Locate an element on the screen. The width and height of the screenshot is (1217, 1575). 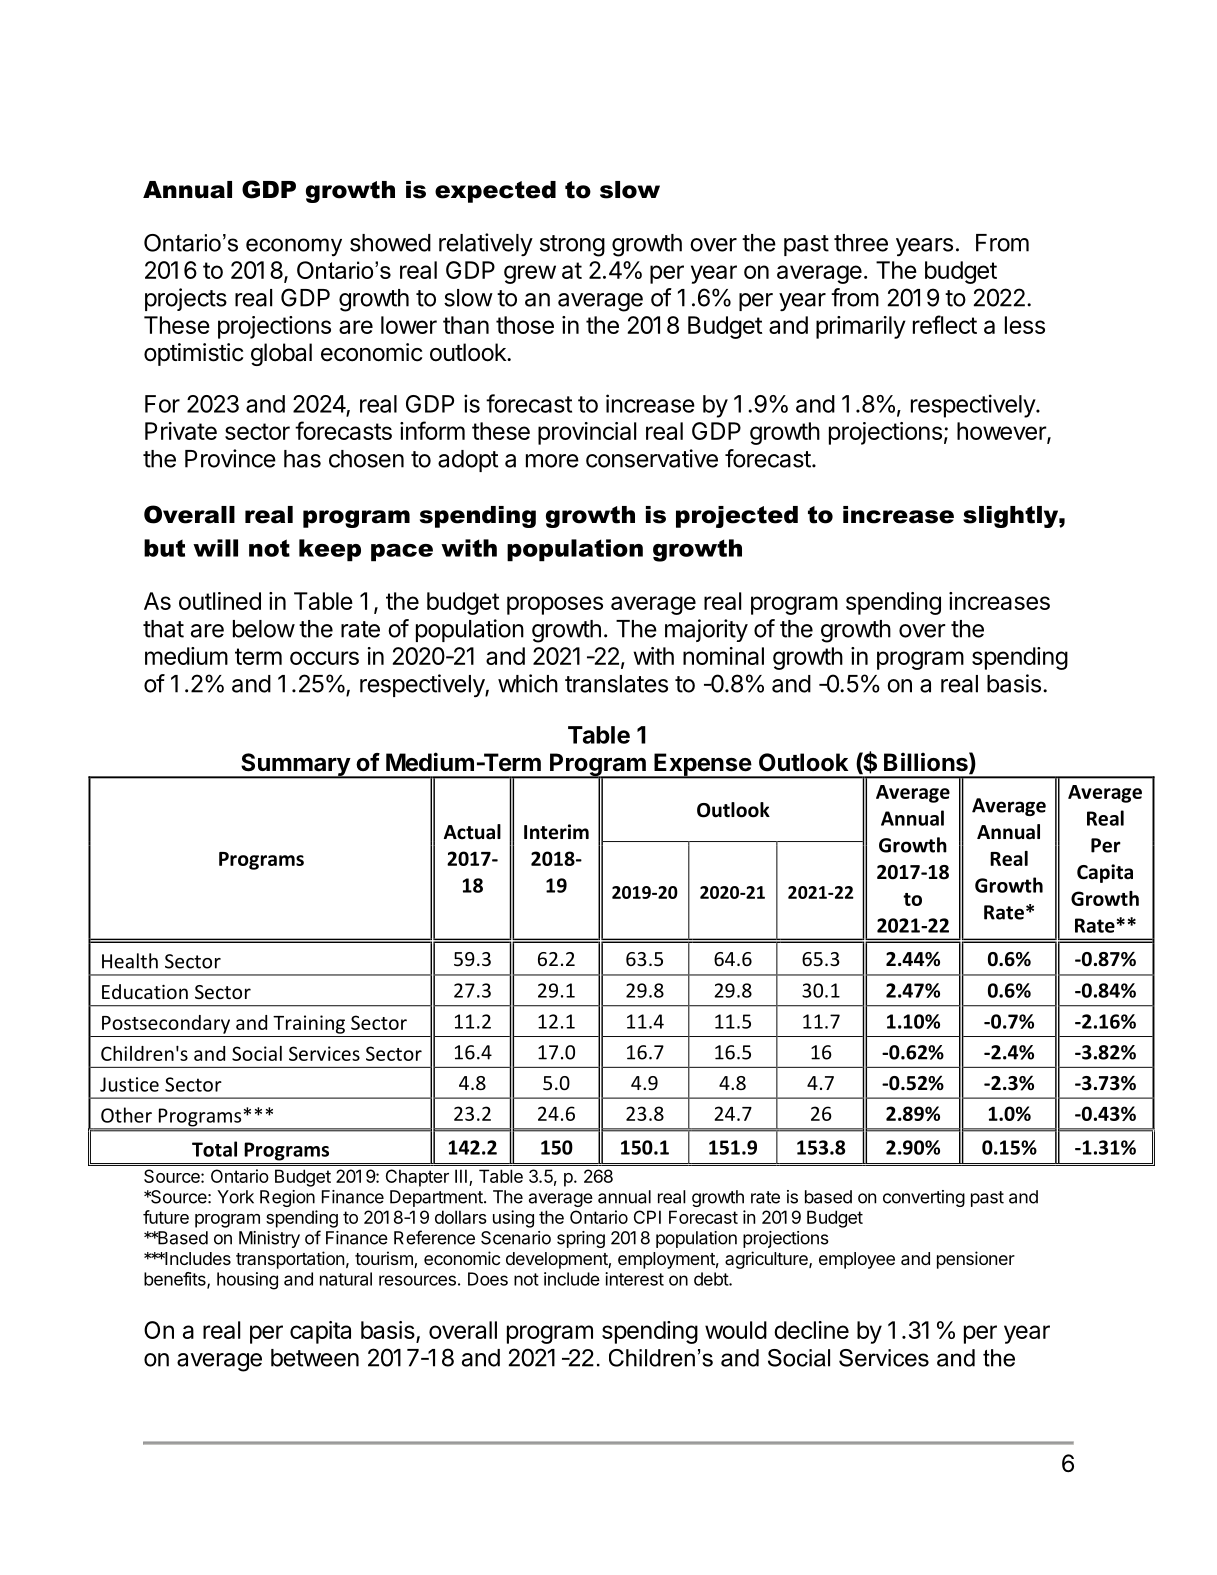
decline is located at coordinates (811, 1330).
